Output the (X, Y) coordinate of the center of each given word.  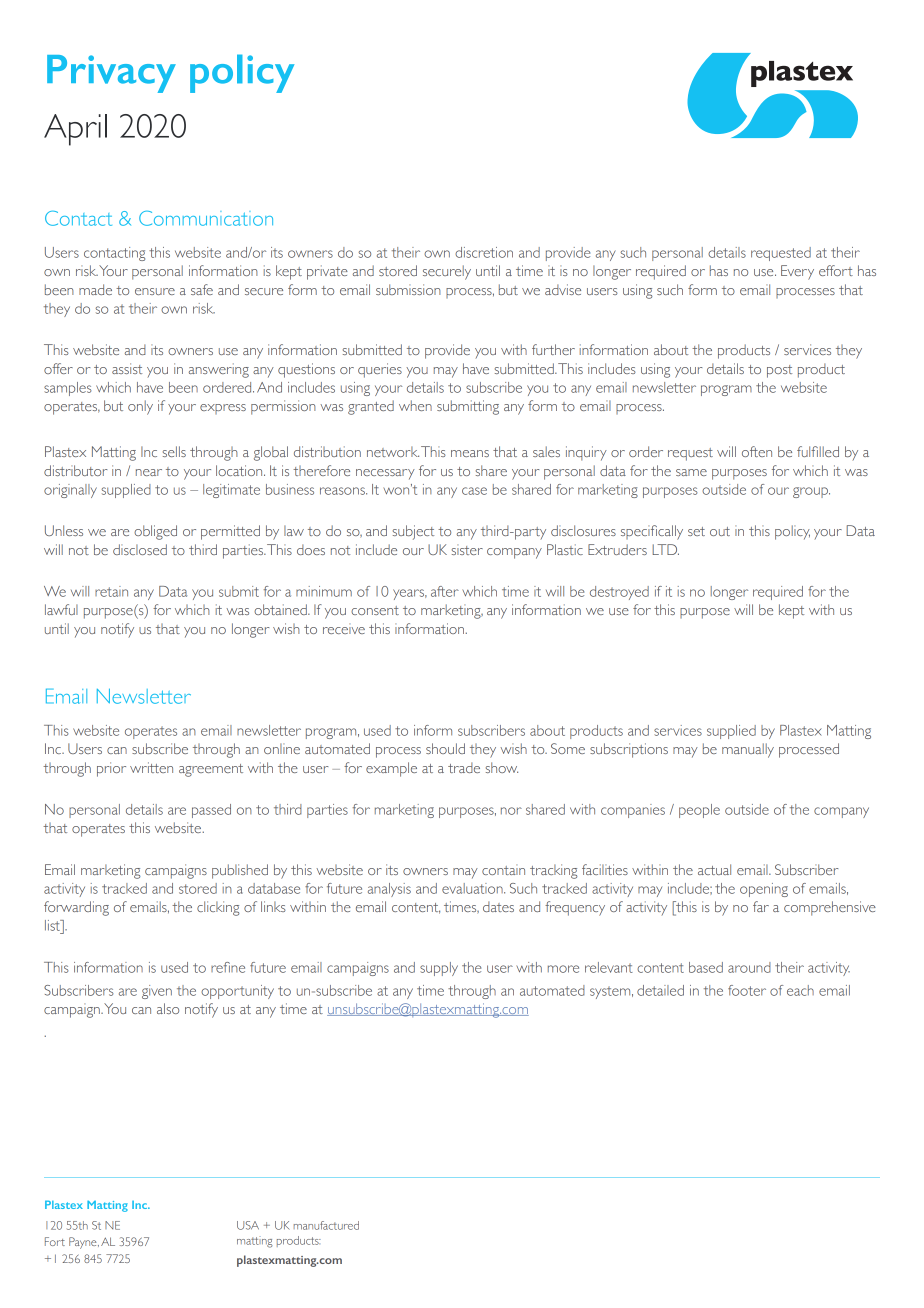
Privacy (111, 74)
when (415, 405)
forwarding (76, 908)
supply (439, 969)
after (445, 591)
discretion (484, 252)
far (761, 906)
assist (127, 368)
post (779, 371)
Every (797, 272)
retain (111, 591)
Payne (84, 1243)
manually (748, 750)
